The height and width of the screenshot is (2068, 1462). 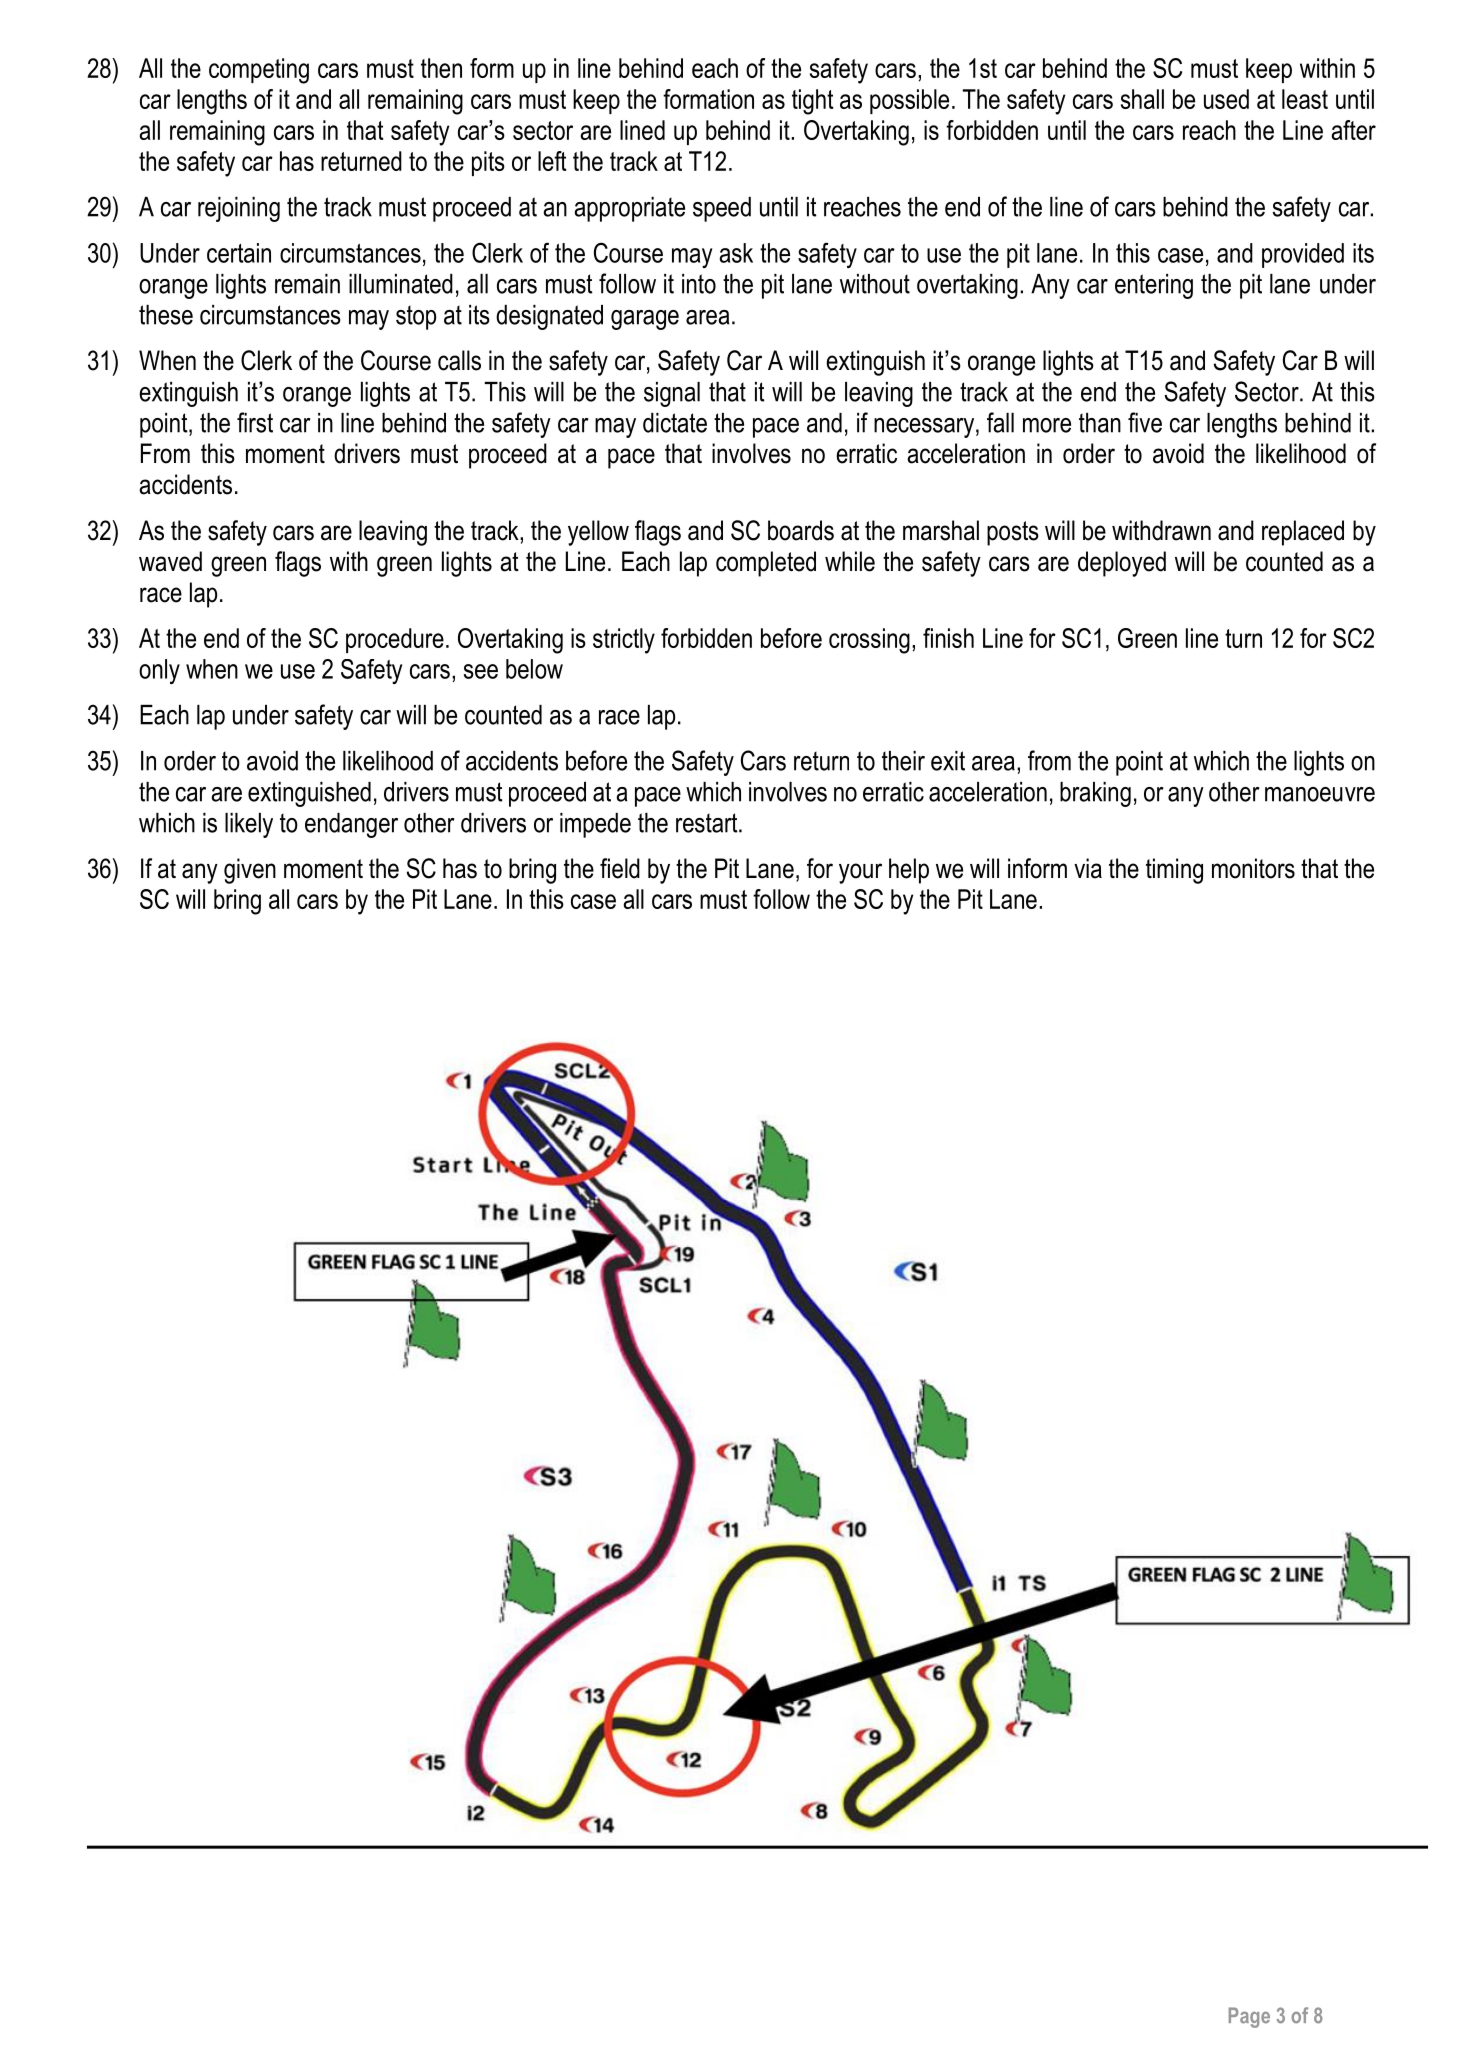 What do you see at coordinates (860, 873) in the screenshot?
I see `your` at bounding box center [860, 873].
